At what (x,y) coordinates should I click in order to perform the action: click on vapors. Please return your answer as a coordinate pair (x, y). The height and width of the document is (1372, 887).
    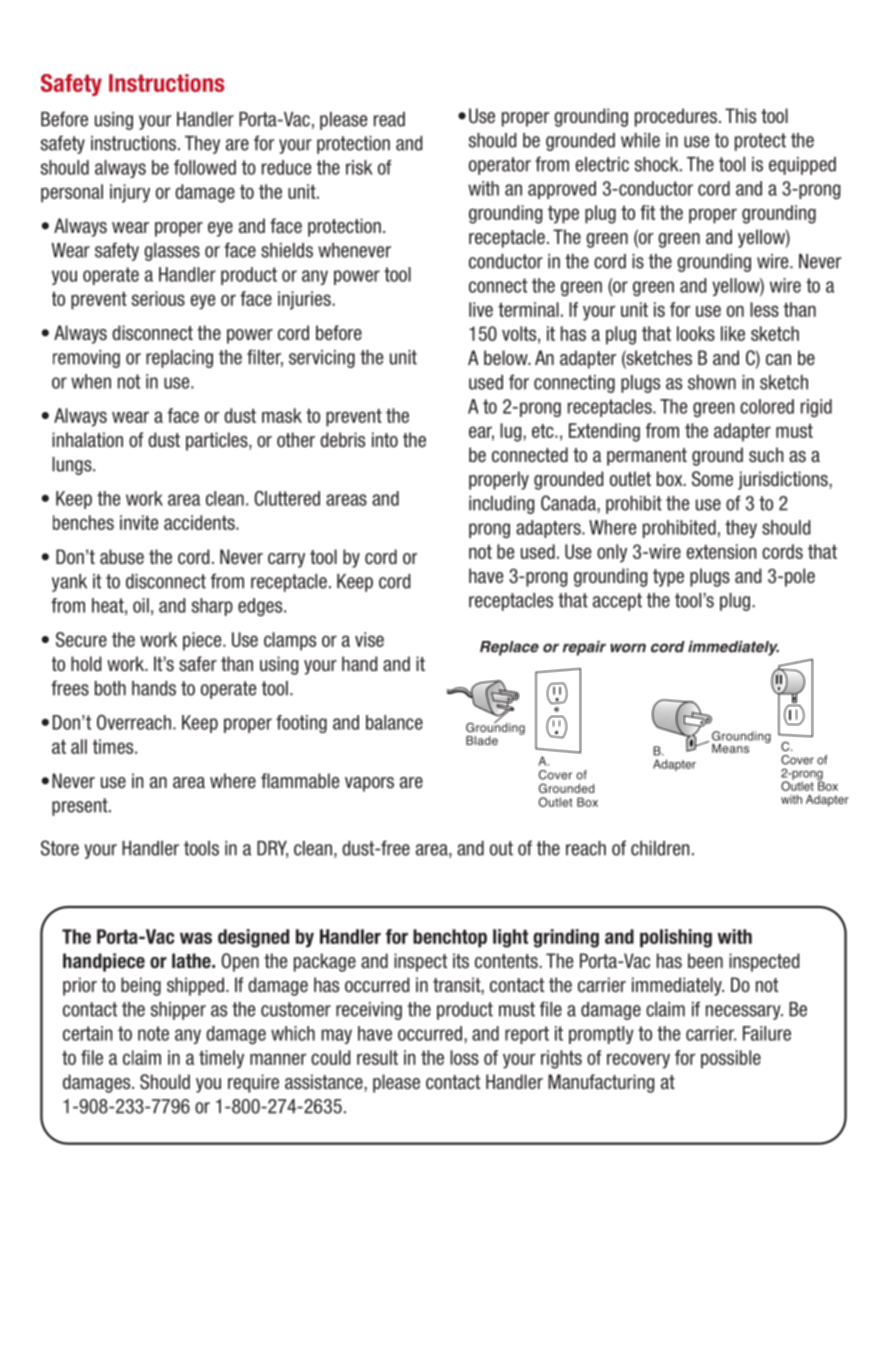
    Looking at the image, I should click on (369, 784).
